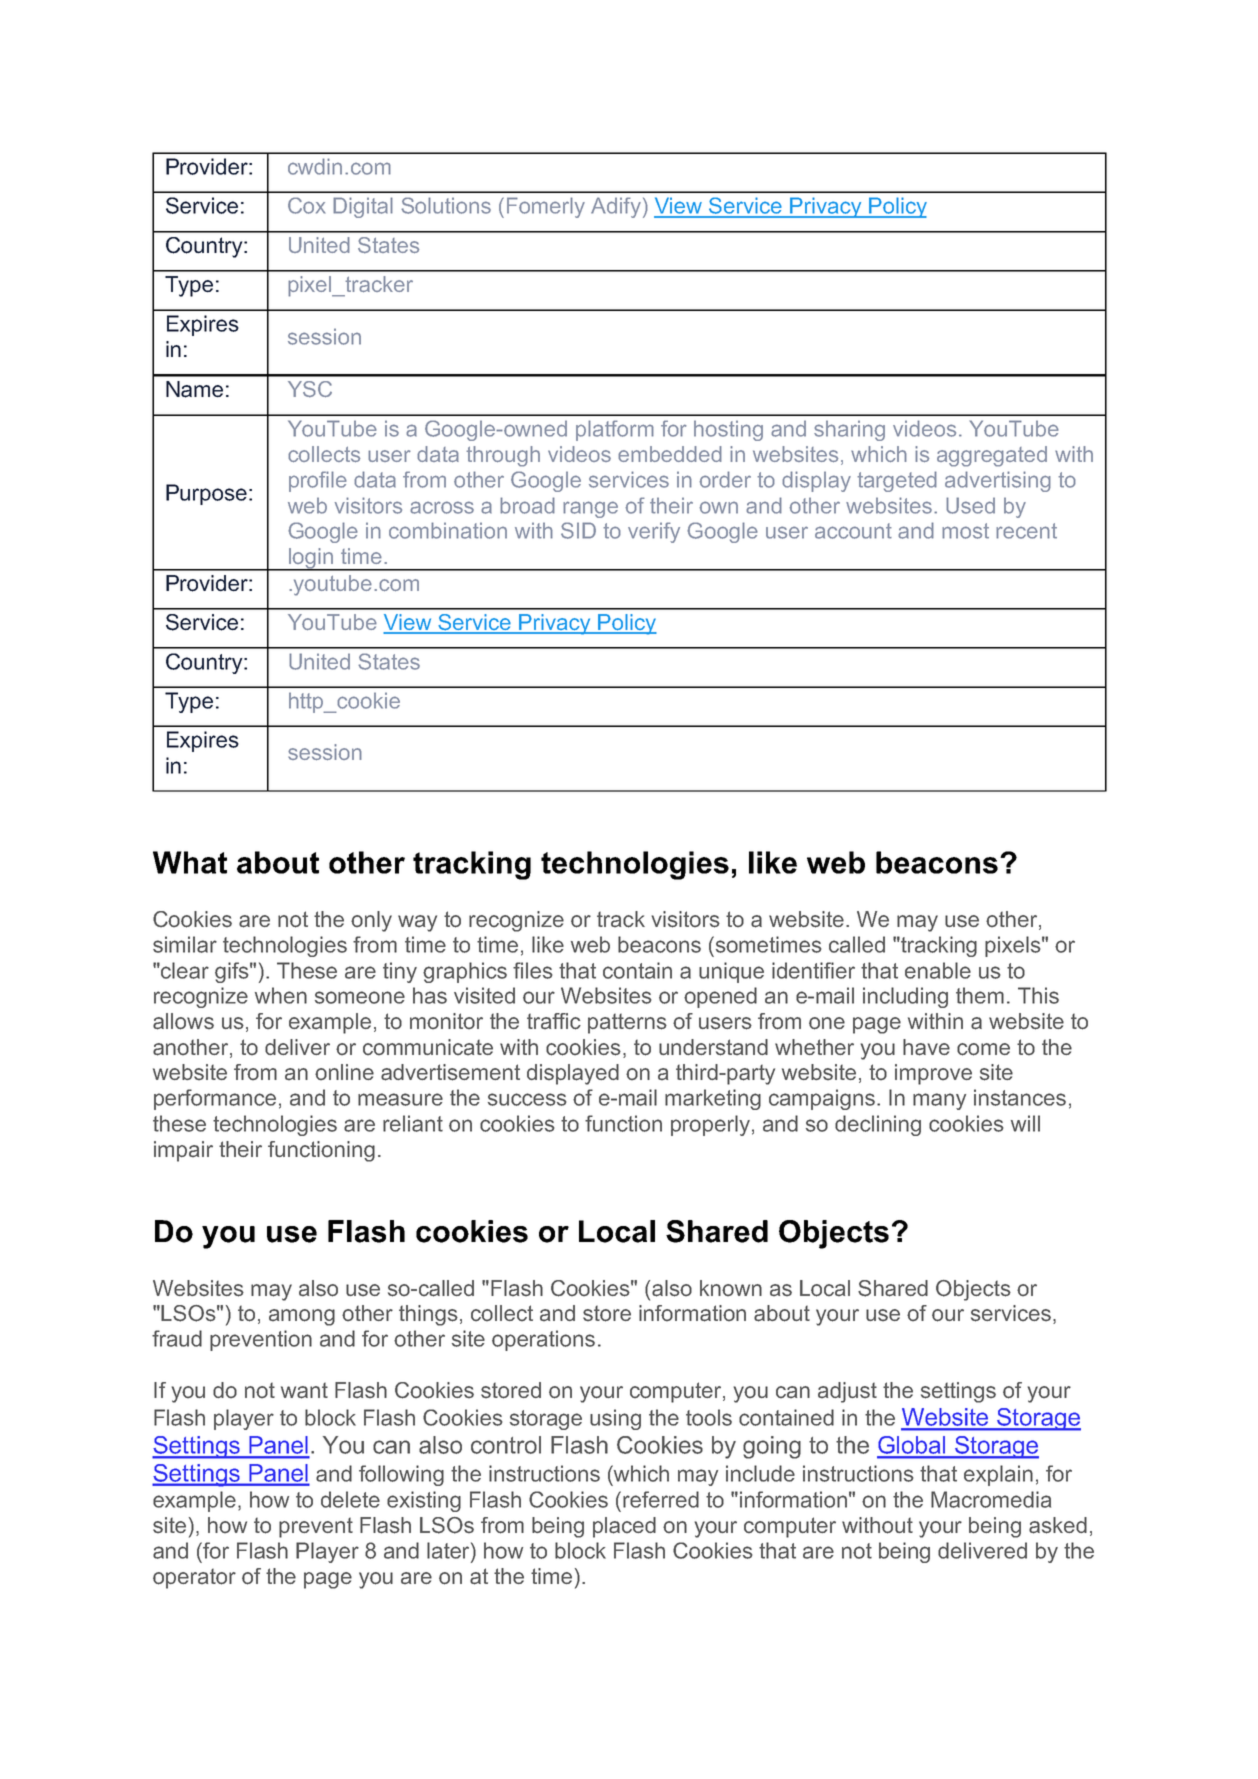 Image resolution: width=1258 pixels, height=1779 pixels. I want to click on only, so click(371, 921).
